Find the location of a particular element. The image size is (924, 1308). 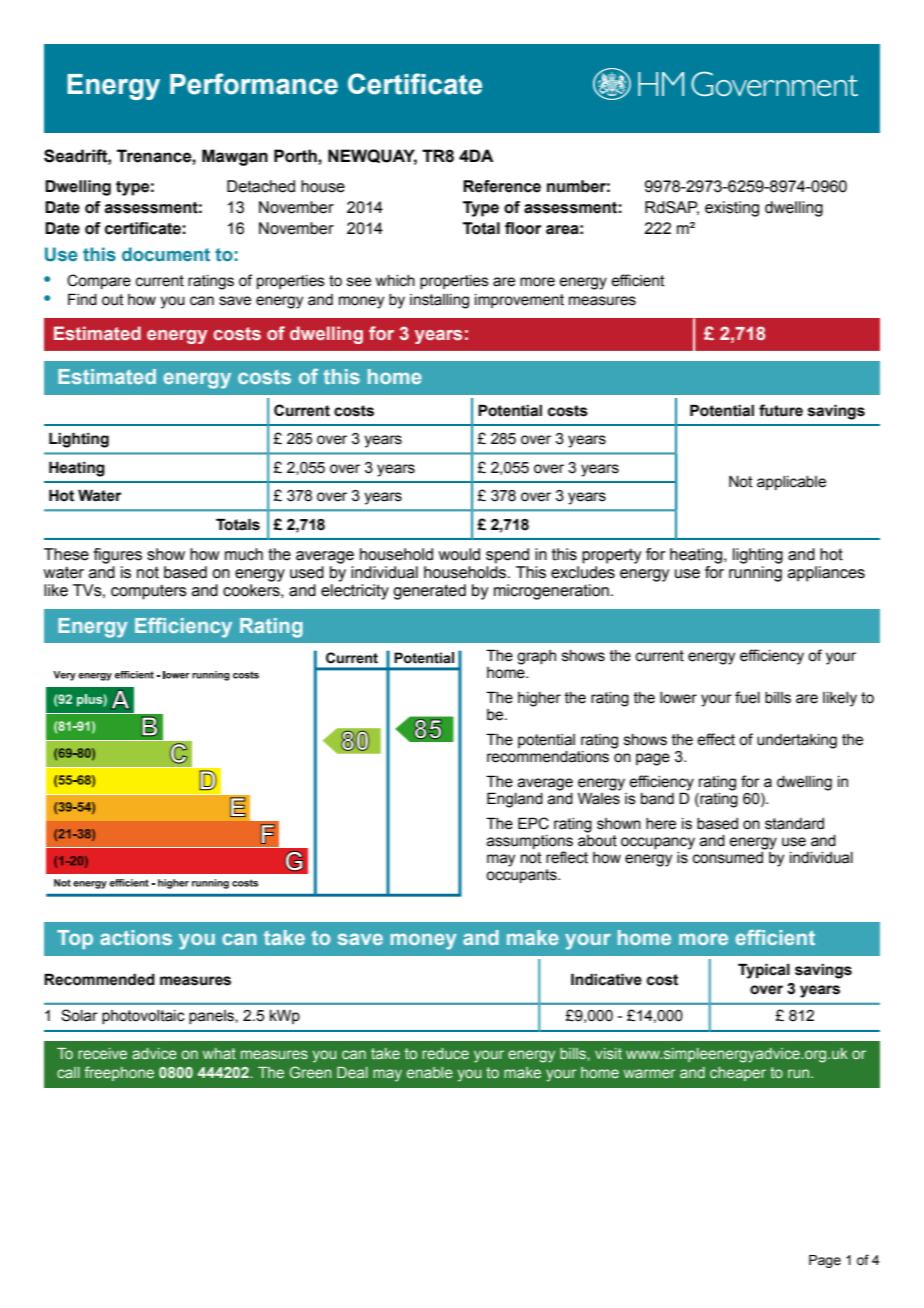

existing is located at coordinates (732, 209).
